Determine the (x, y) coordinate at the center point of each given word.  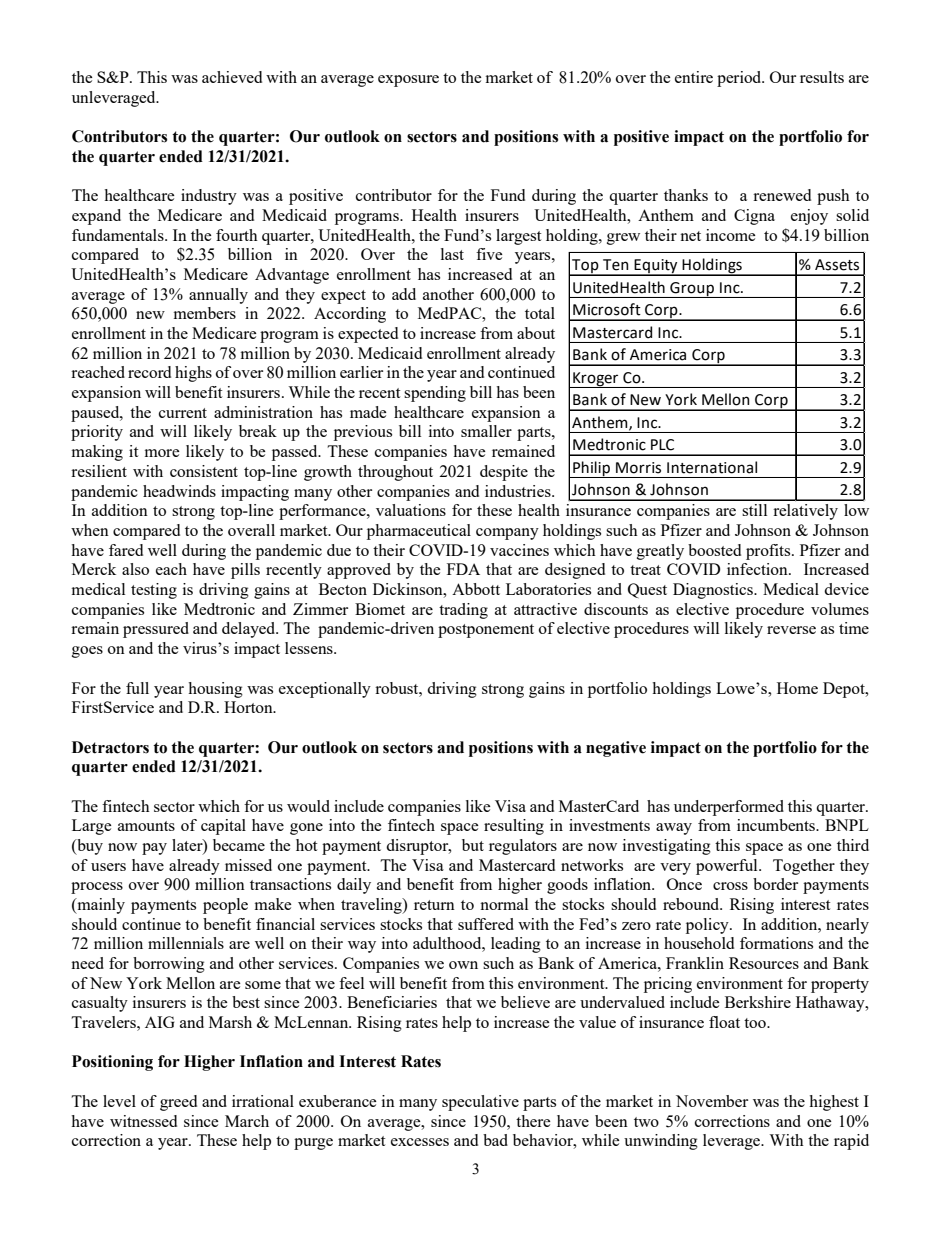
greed (178, 1103)
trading (463, 611)
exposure (408, 81)
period (740, 79)
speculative (480, 1103)
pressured (156, 630)
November (712, 1101)
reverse (791, 630)
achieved (232, 77)
